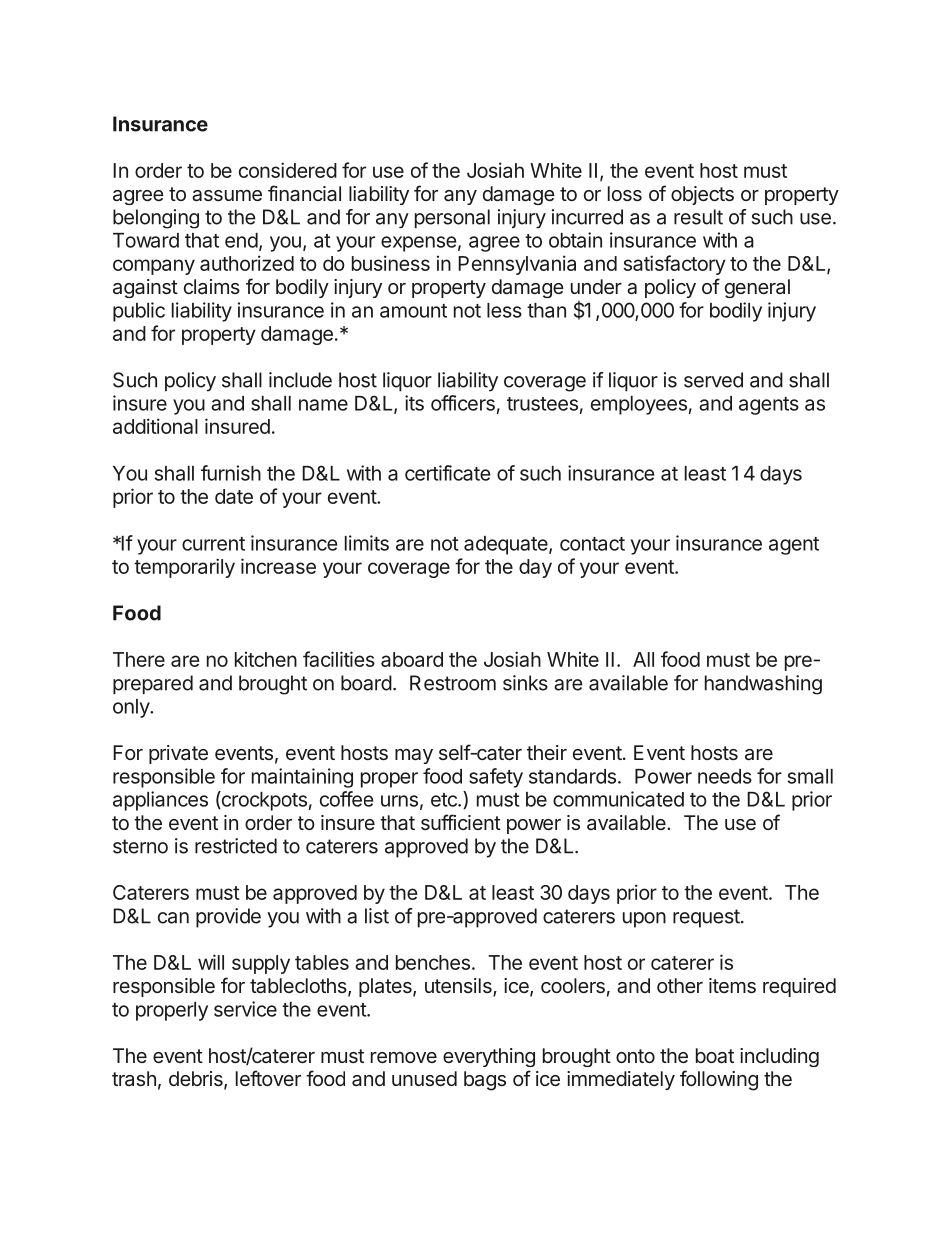 The height and width of the screenshot is (1233, 952). Describe the element at coordinates (725, 776) in the screenshot. I see `needs` at that location.
